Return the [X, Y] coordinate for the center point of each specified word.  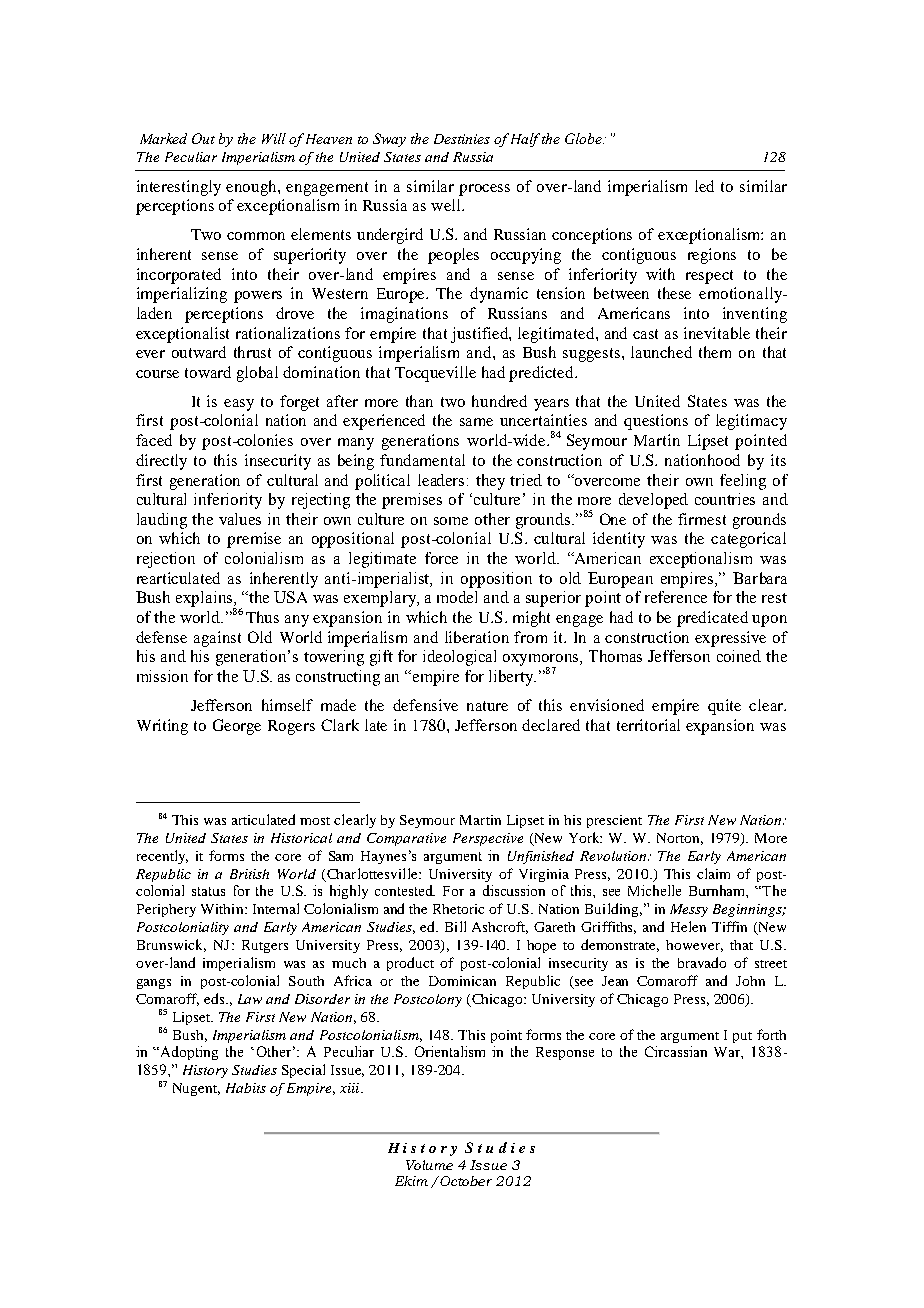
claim [713, 873]
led [704, 186]
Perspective [488, 839]
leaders [443, 480]
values [240, 519]
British [249, 874]
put [742, 1037]
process [484, 190]
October [466, 1181]
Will [274, 138]
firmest [702, 519]
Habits [246, 1088]
